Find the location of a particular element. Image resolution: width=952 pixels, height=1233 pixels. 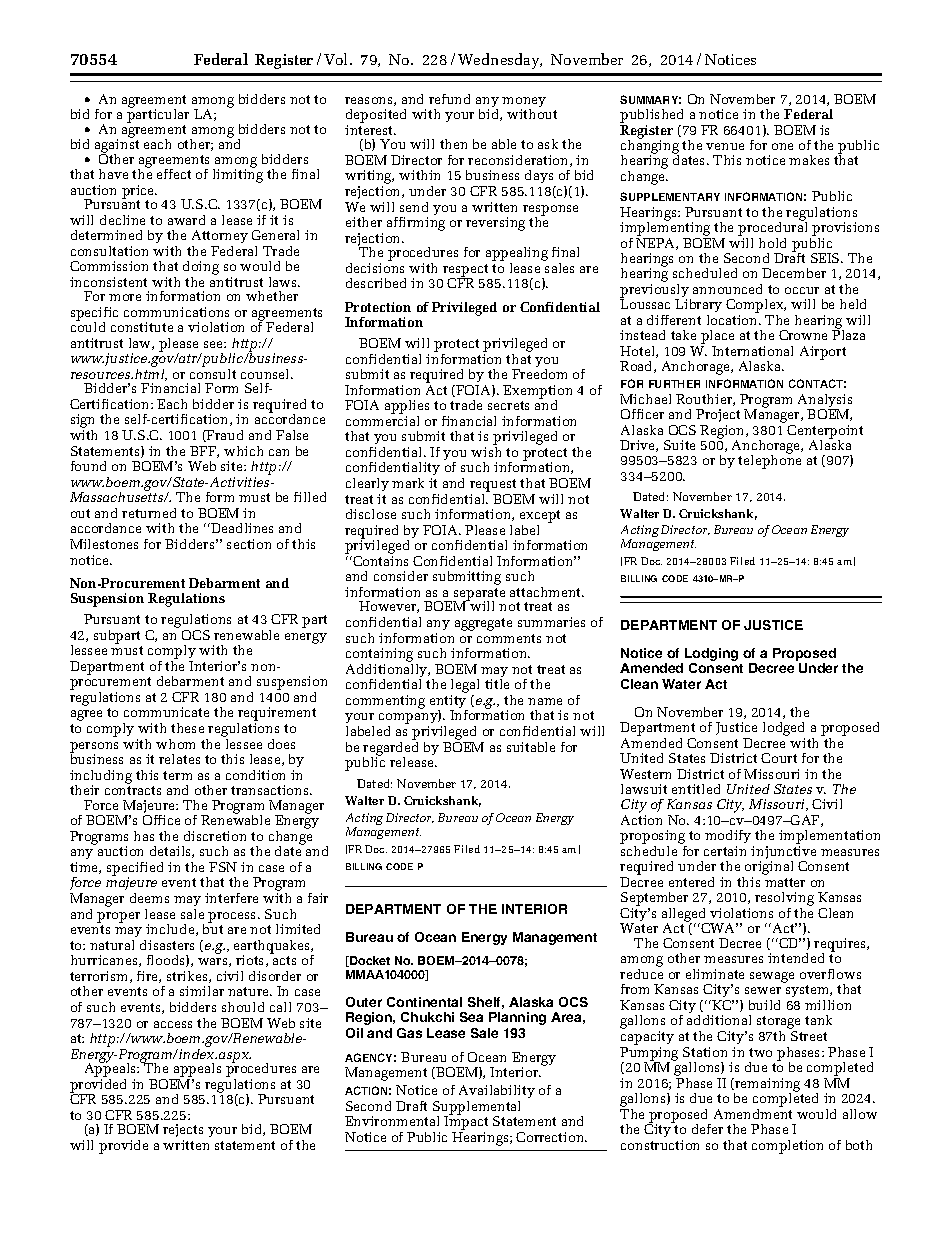

specified is located at coordinates (135, 870).
